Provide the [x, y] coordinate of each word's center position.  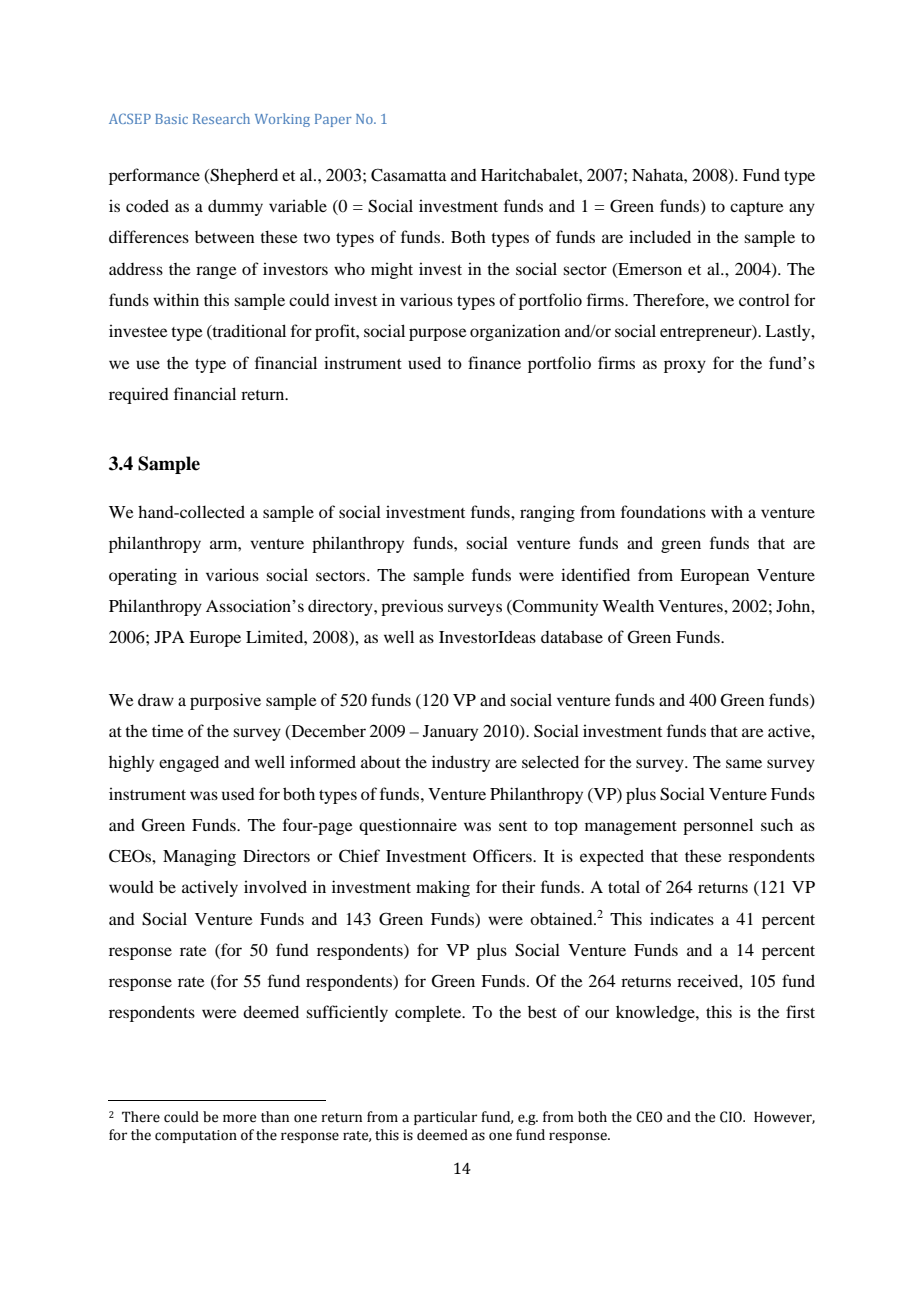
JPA [169, 637]
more [239, 1118]
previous [412, 607]
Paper [333, 120]
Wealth [628, 605]
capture [757, 209]
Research [221, 118]
